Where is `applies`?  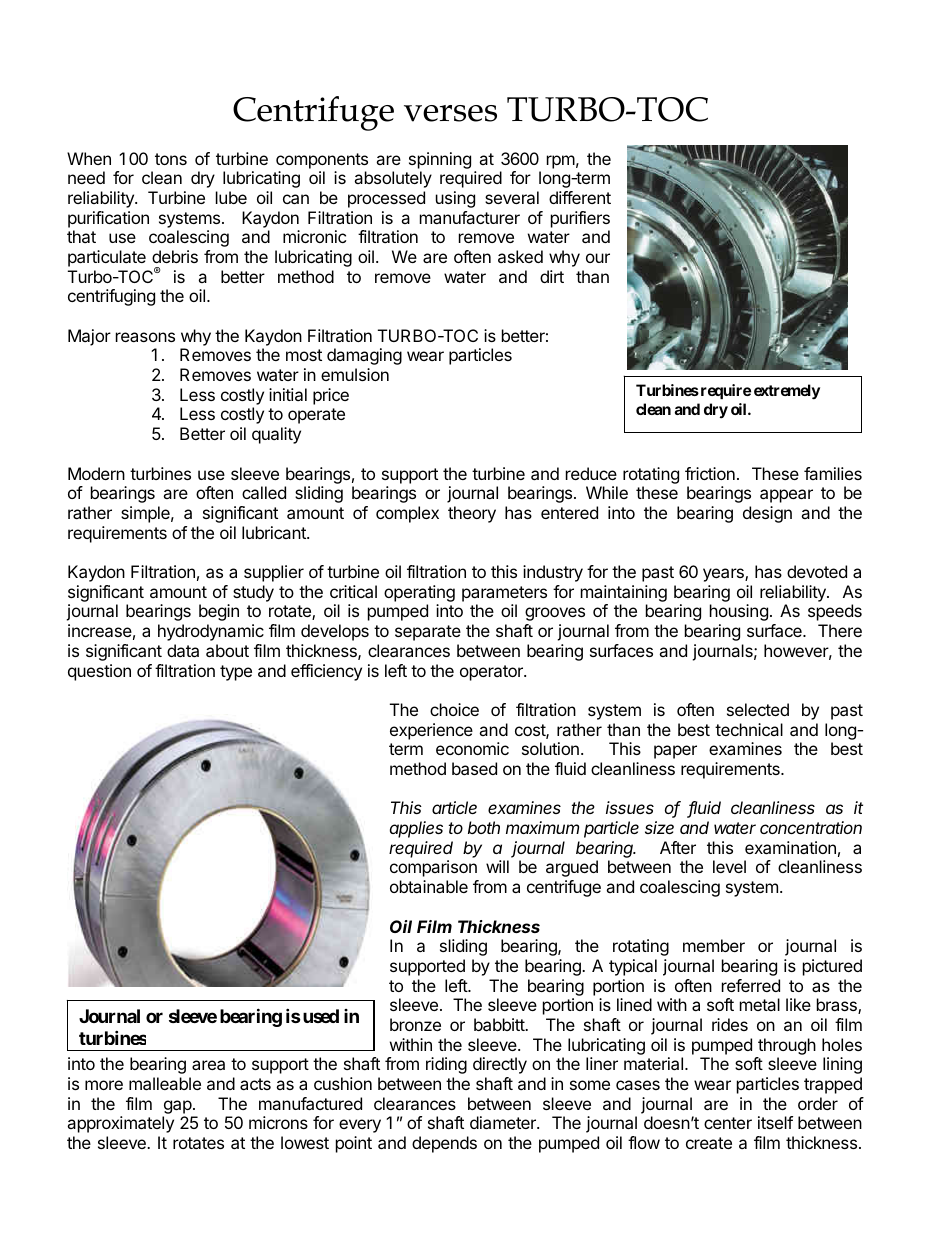 applies is located at coordinates (416, 829).
